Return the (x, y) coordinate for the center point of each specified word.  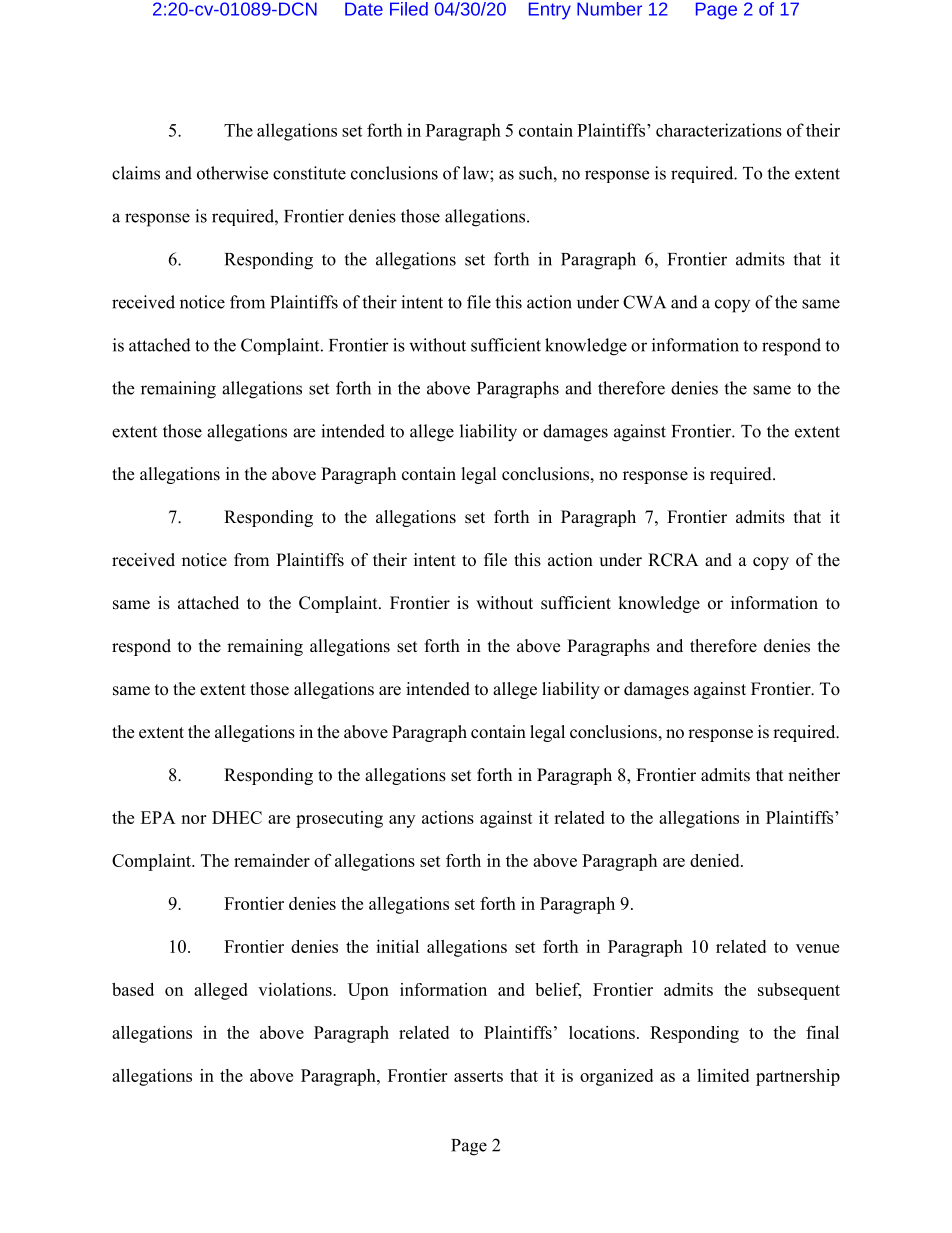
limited (723, 1075)
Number (609, 9)
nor (193, 819)
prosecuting (339, 819)
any (402, 821)
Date (364, 9)
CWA (644, 302)
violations (296, 989)
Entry (550, 11)
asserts (478, 1076)
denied (716, 860)
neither (814, 775)
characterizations (719, 130)
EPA (158, 817)
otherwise (232, 173)
